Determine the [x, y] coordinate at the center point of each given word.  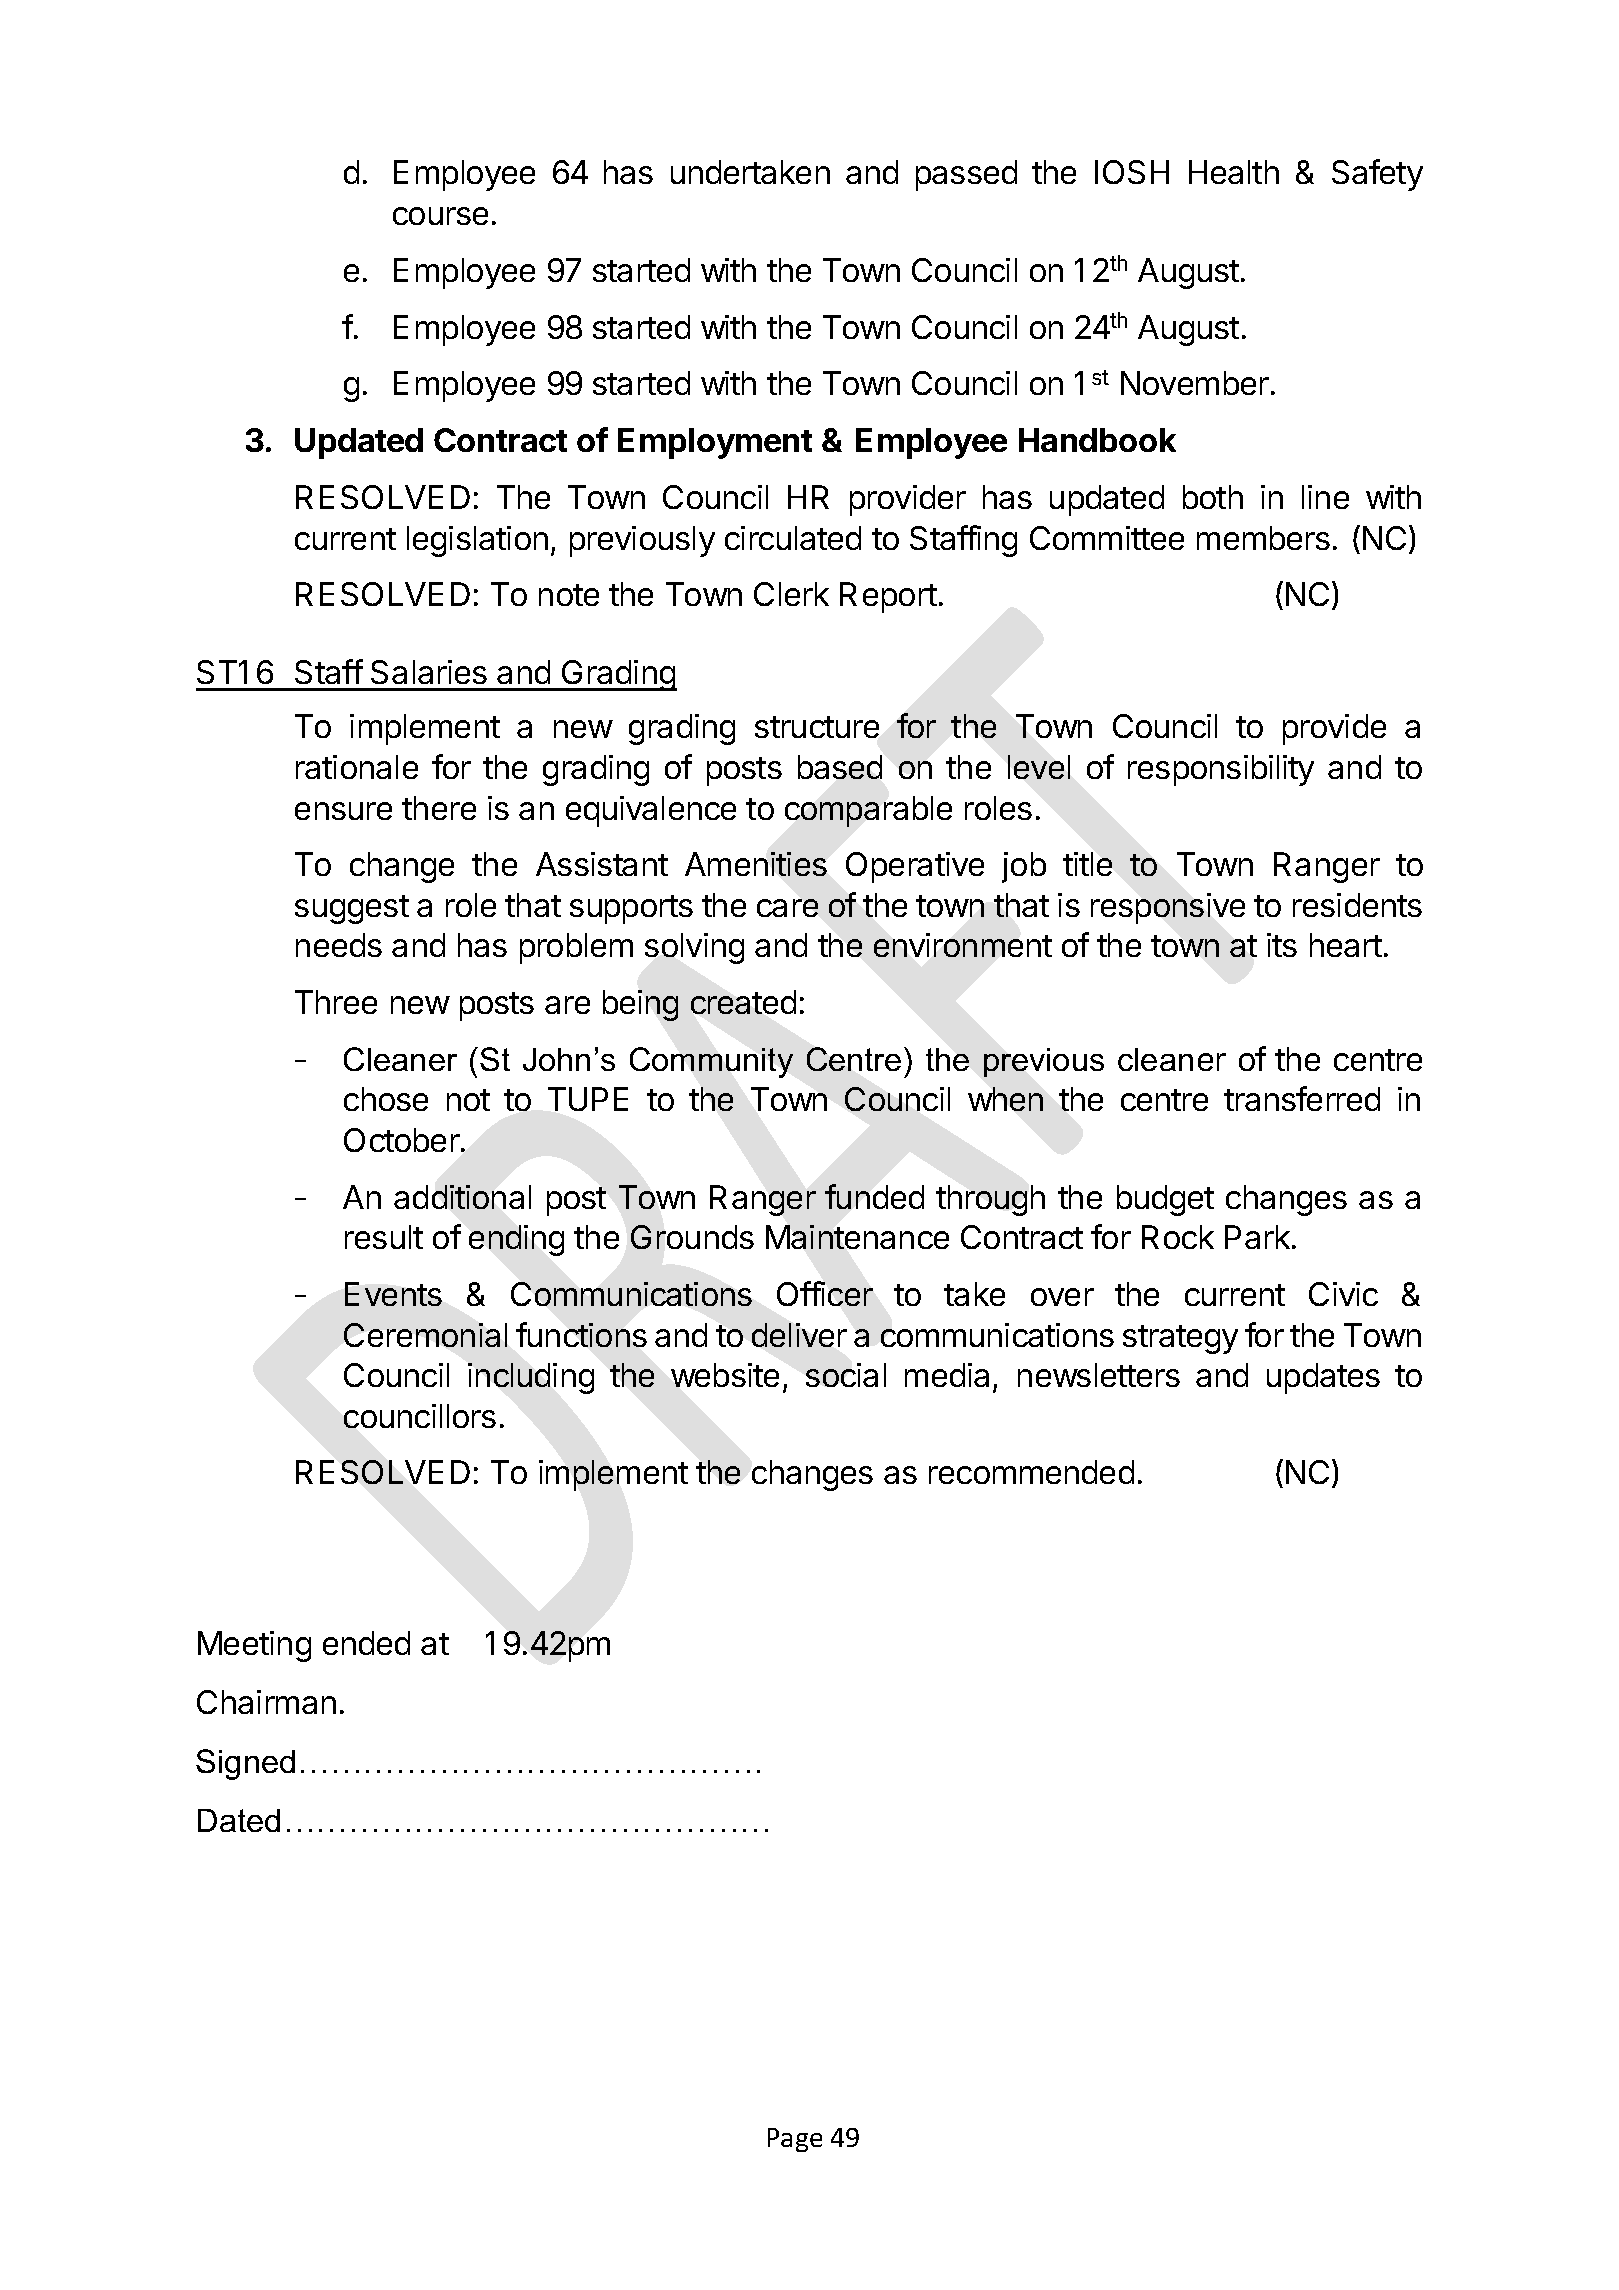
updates [1323, 1378]
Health [1234, 172]
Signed [245, 1764]
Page [795, 2140]
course [440, 216]
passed [966, 175]
